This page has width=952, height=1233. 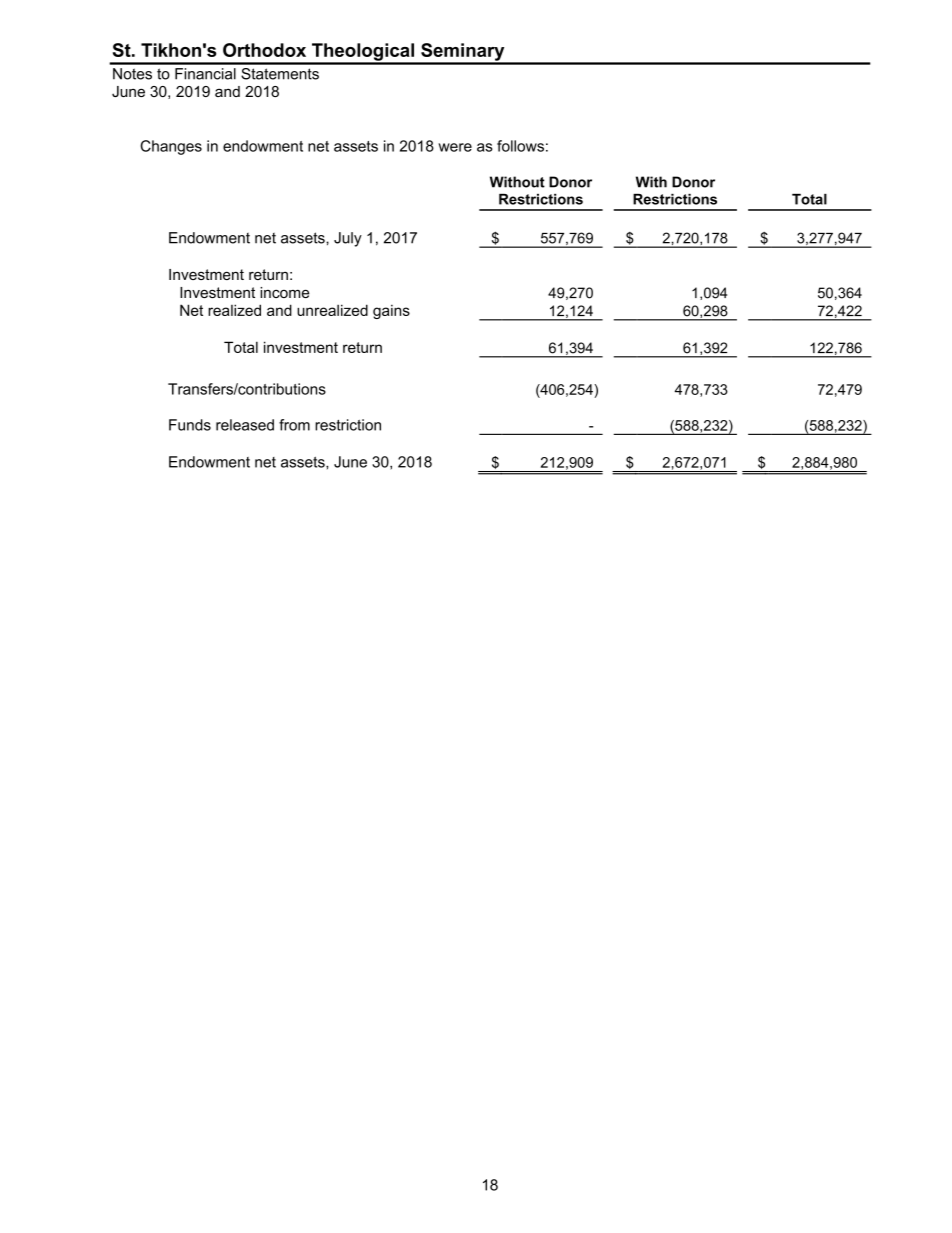 What do you see at coordinates (294, 425) in the page?
I see `from` at bounding box center [294, 425].
